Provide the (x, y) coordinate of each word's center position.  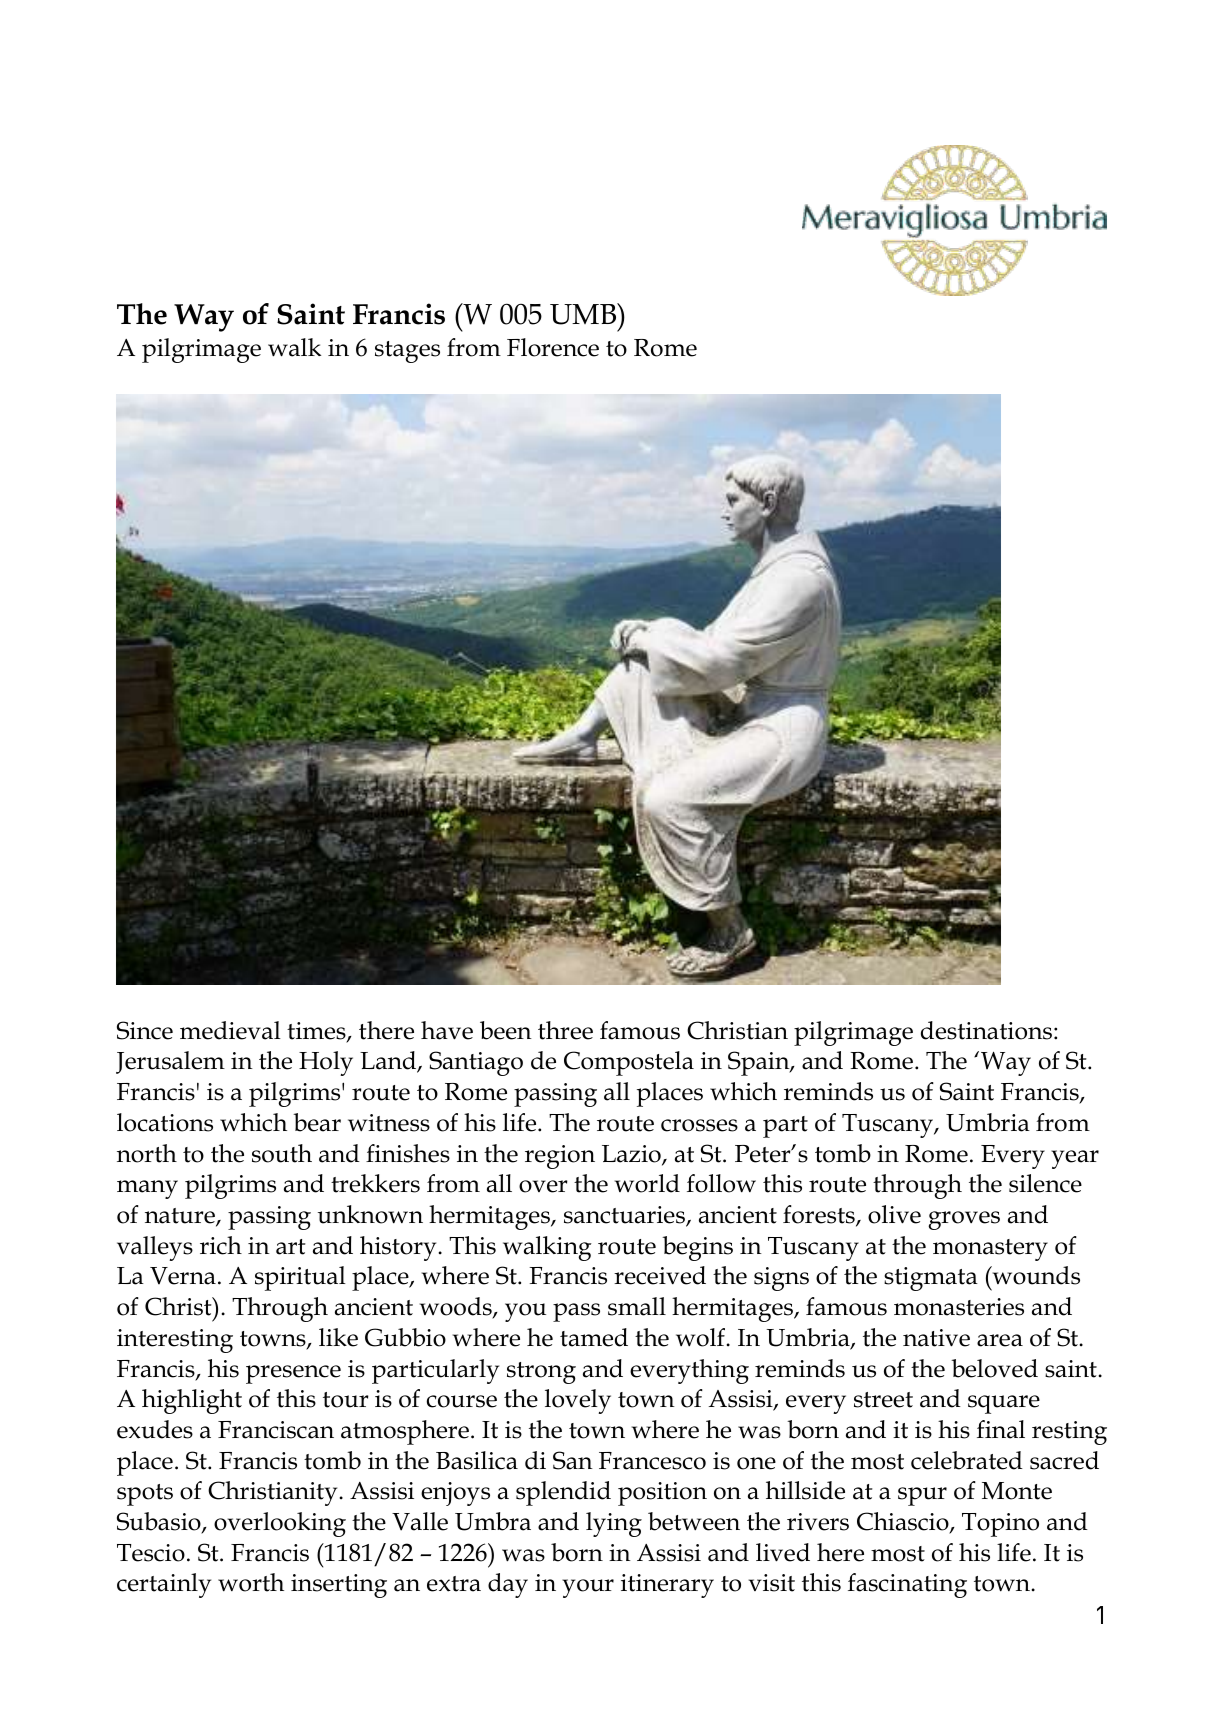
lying (614, 1524)
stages (407, 352)
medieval (230, 1030)
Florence (553, 347)
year (1075, 1159)
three (565, 1030)
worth (251, 1582)
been (506, 1030)
